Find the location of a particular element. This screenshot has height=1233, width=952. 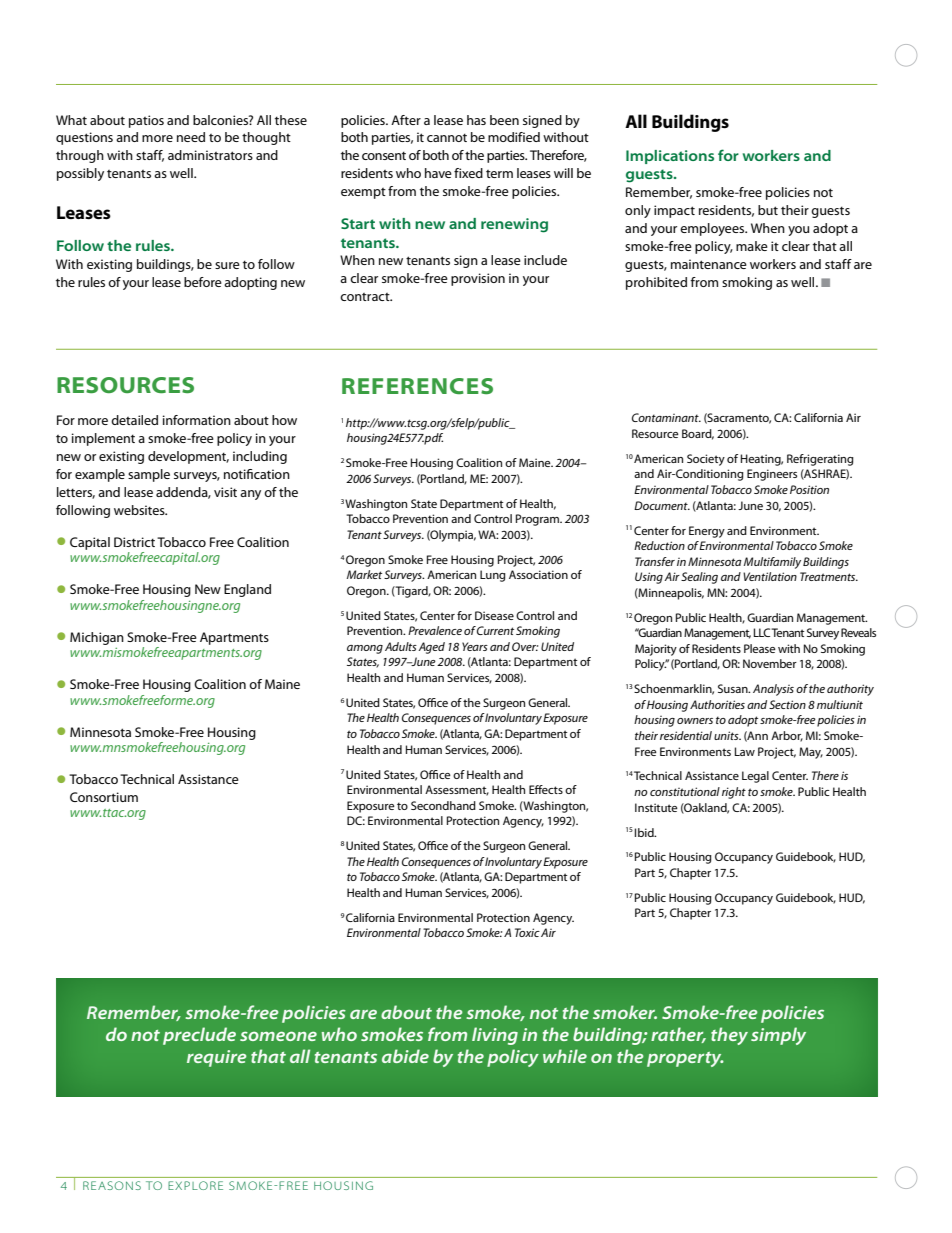

but is located at coordinates (768, 210).
